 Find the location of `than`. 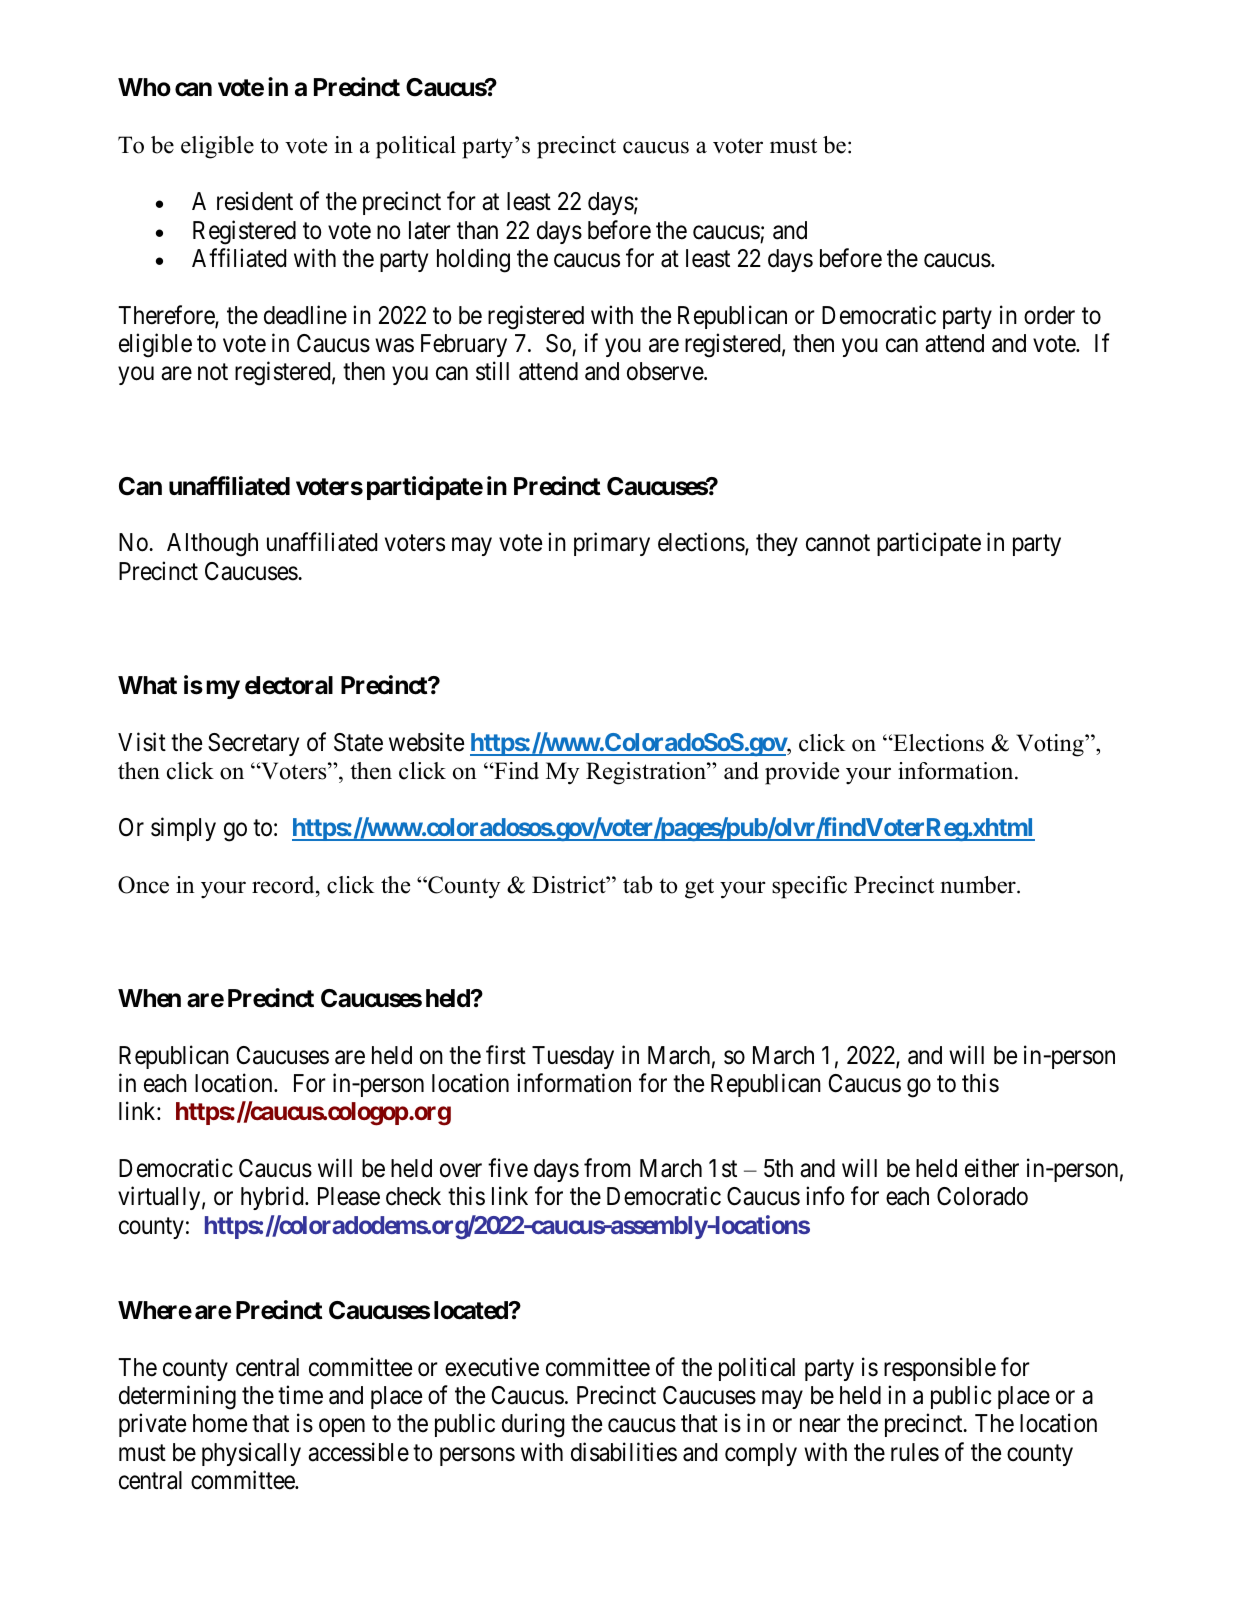

than is located at coordinates (477, 230).
